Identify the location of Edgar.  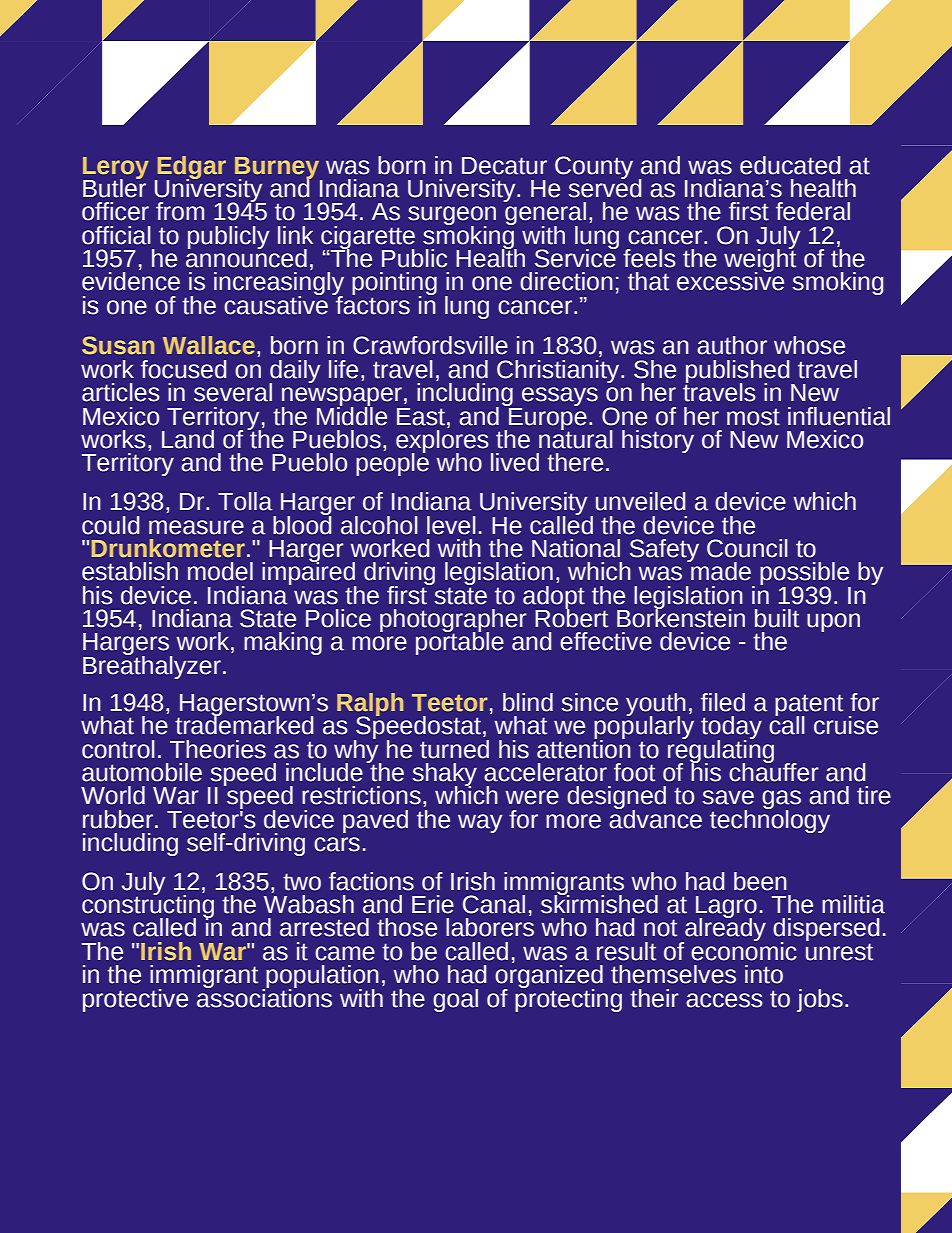
(190, 168).
